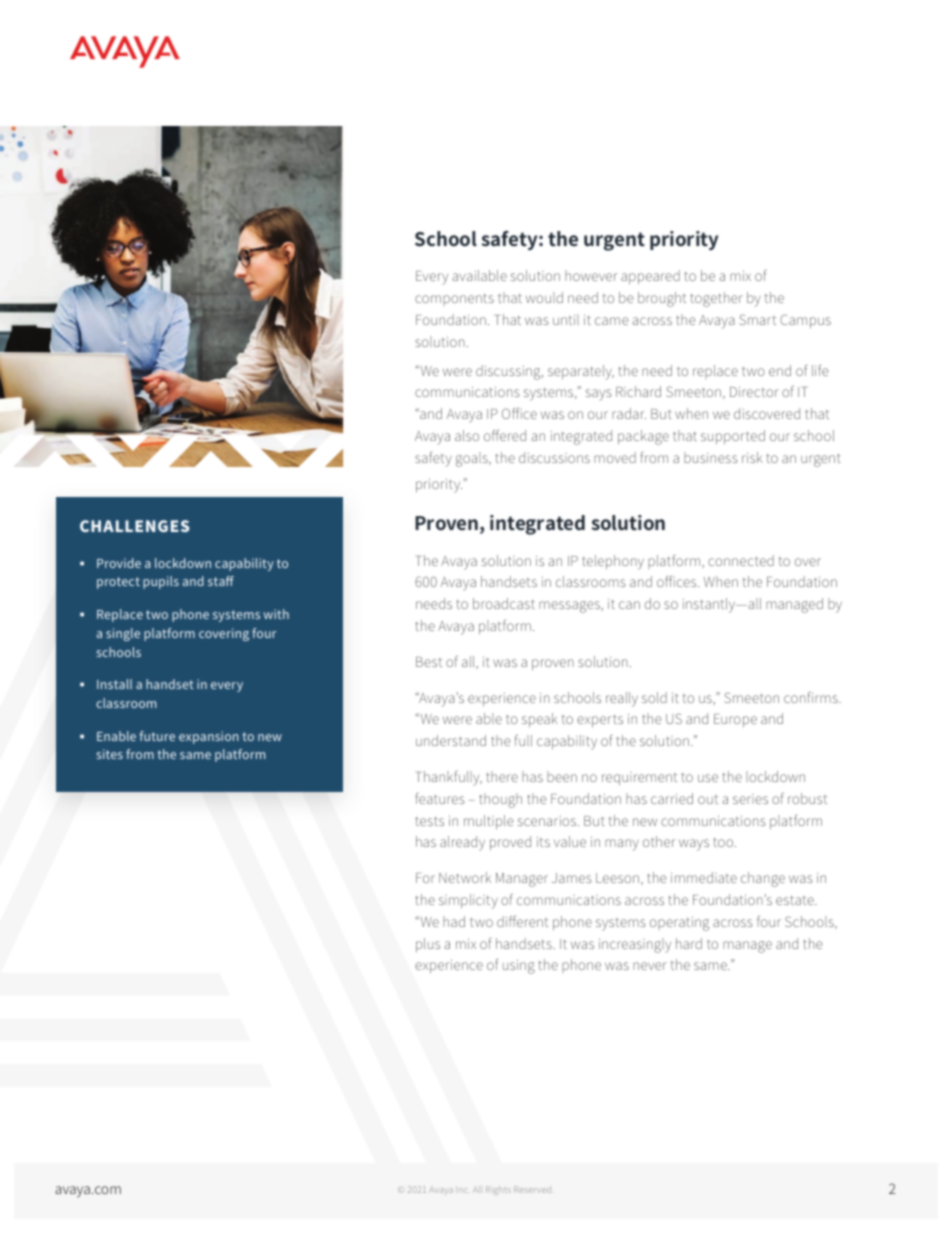 This screenshot has width=952, height=1233. What do you see at coordinates (428, 945) in the screenshot?
I see `plus` at bounding box center [428, 945].
